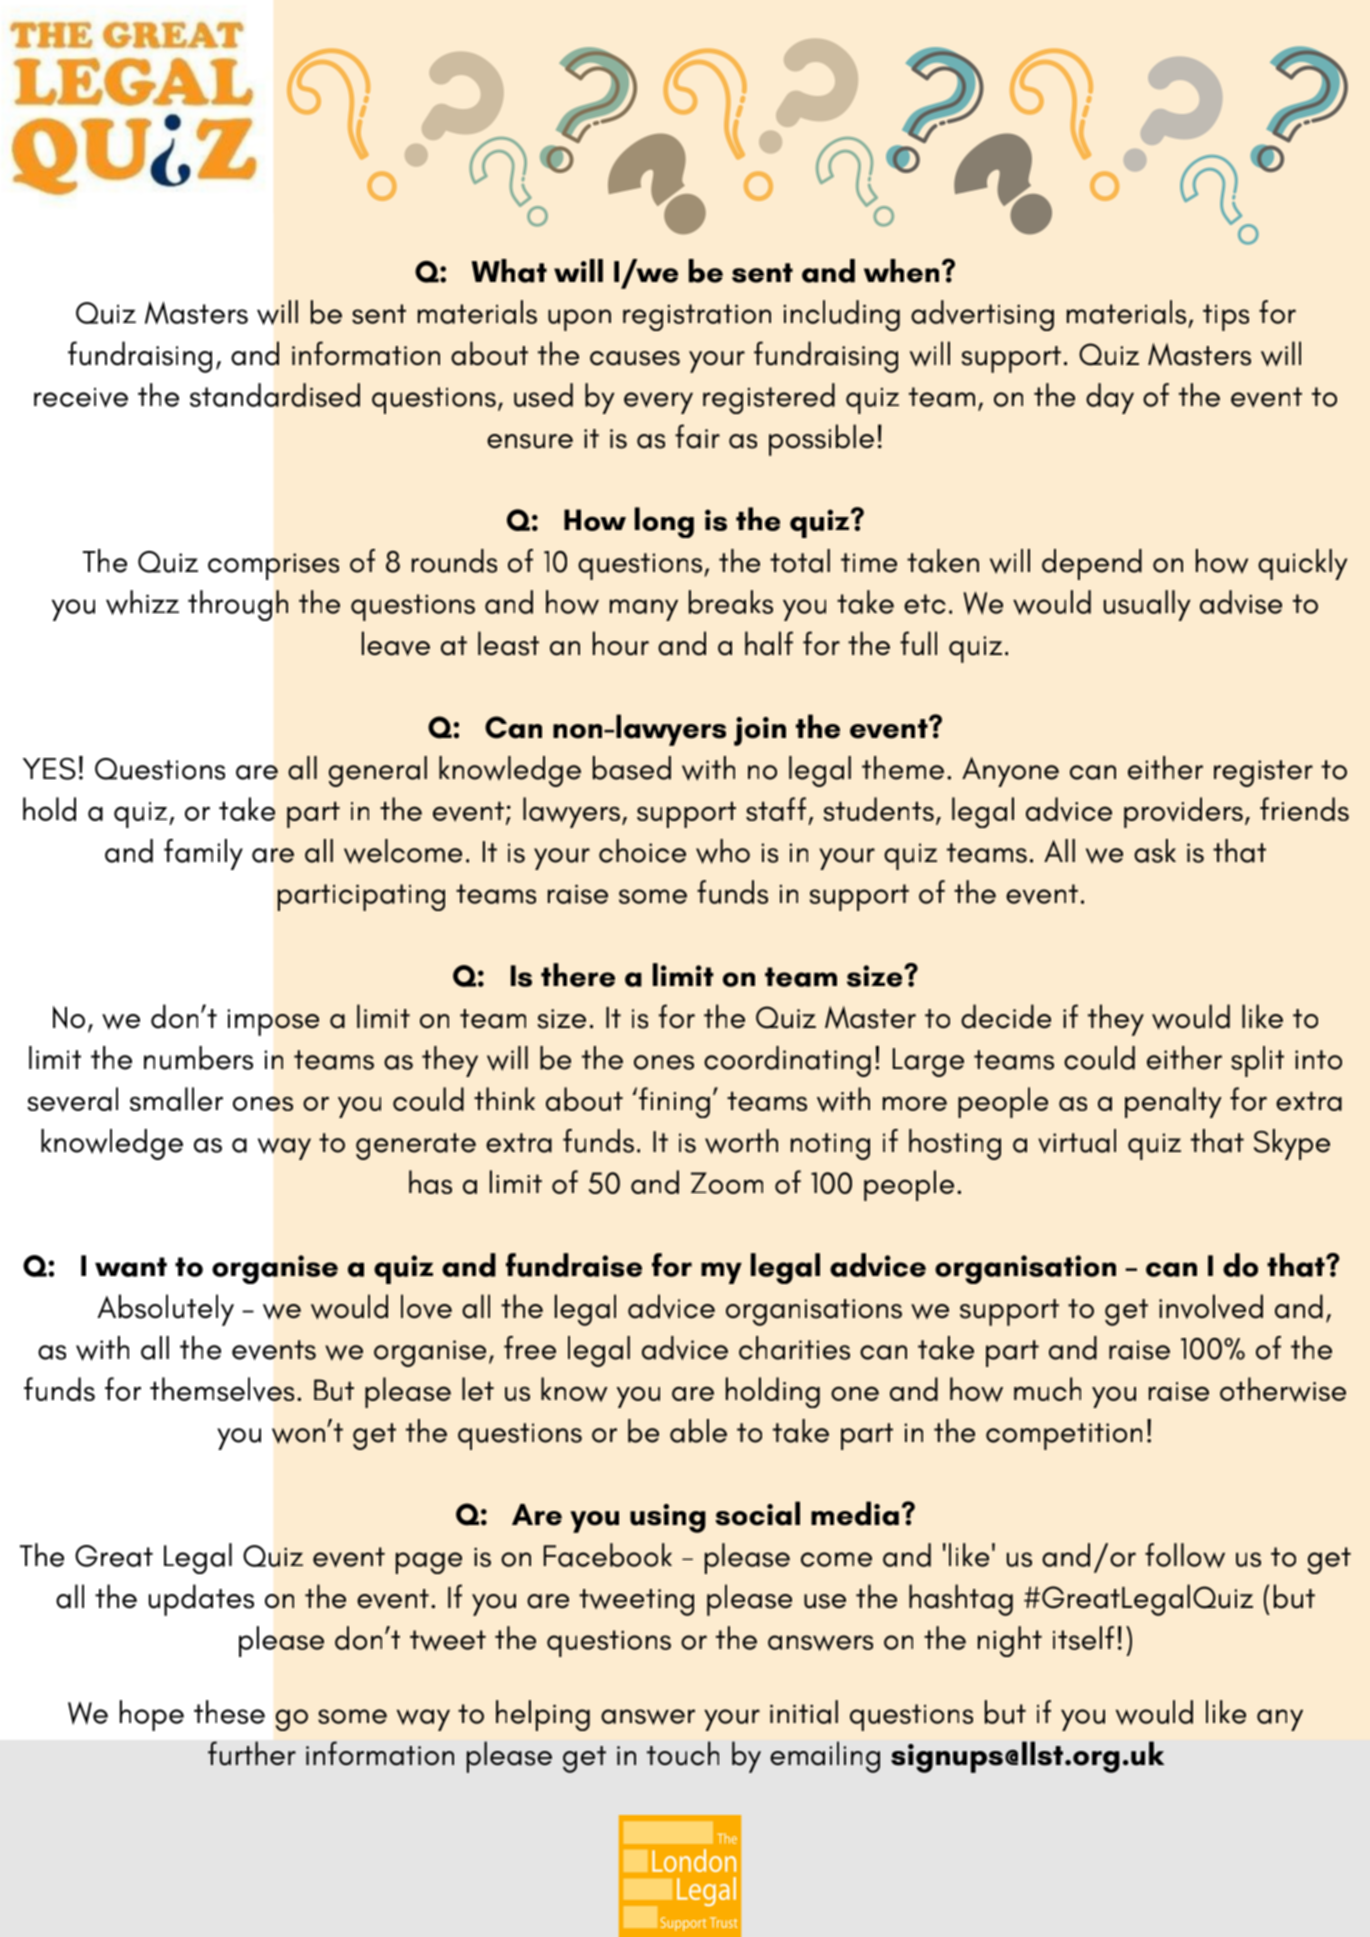 Image resolution: width=1370 pixels, height=1937 pixels. Describe the element at coordinates (794, 1348) in the image. I see `charities` at that location.
